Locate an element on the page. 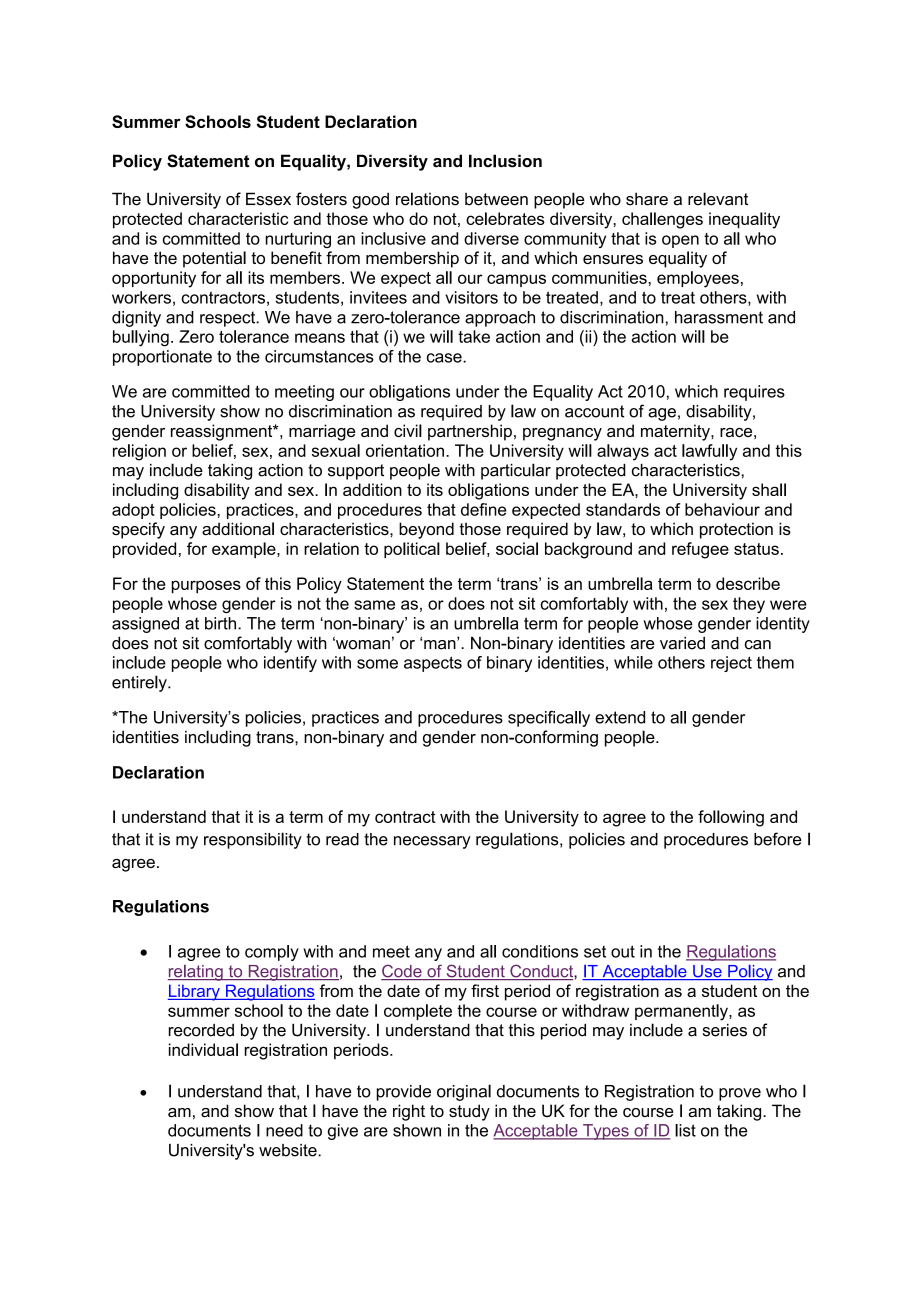 This document has width=924, height=1308. refugee is located at coordinates (700, 550).
